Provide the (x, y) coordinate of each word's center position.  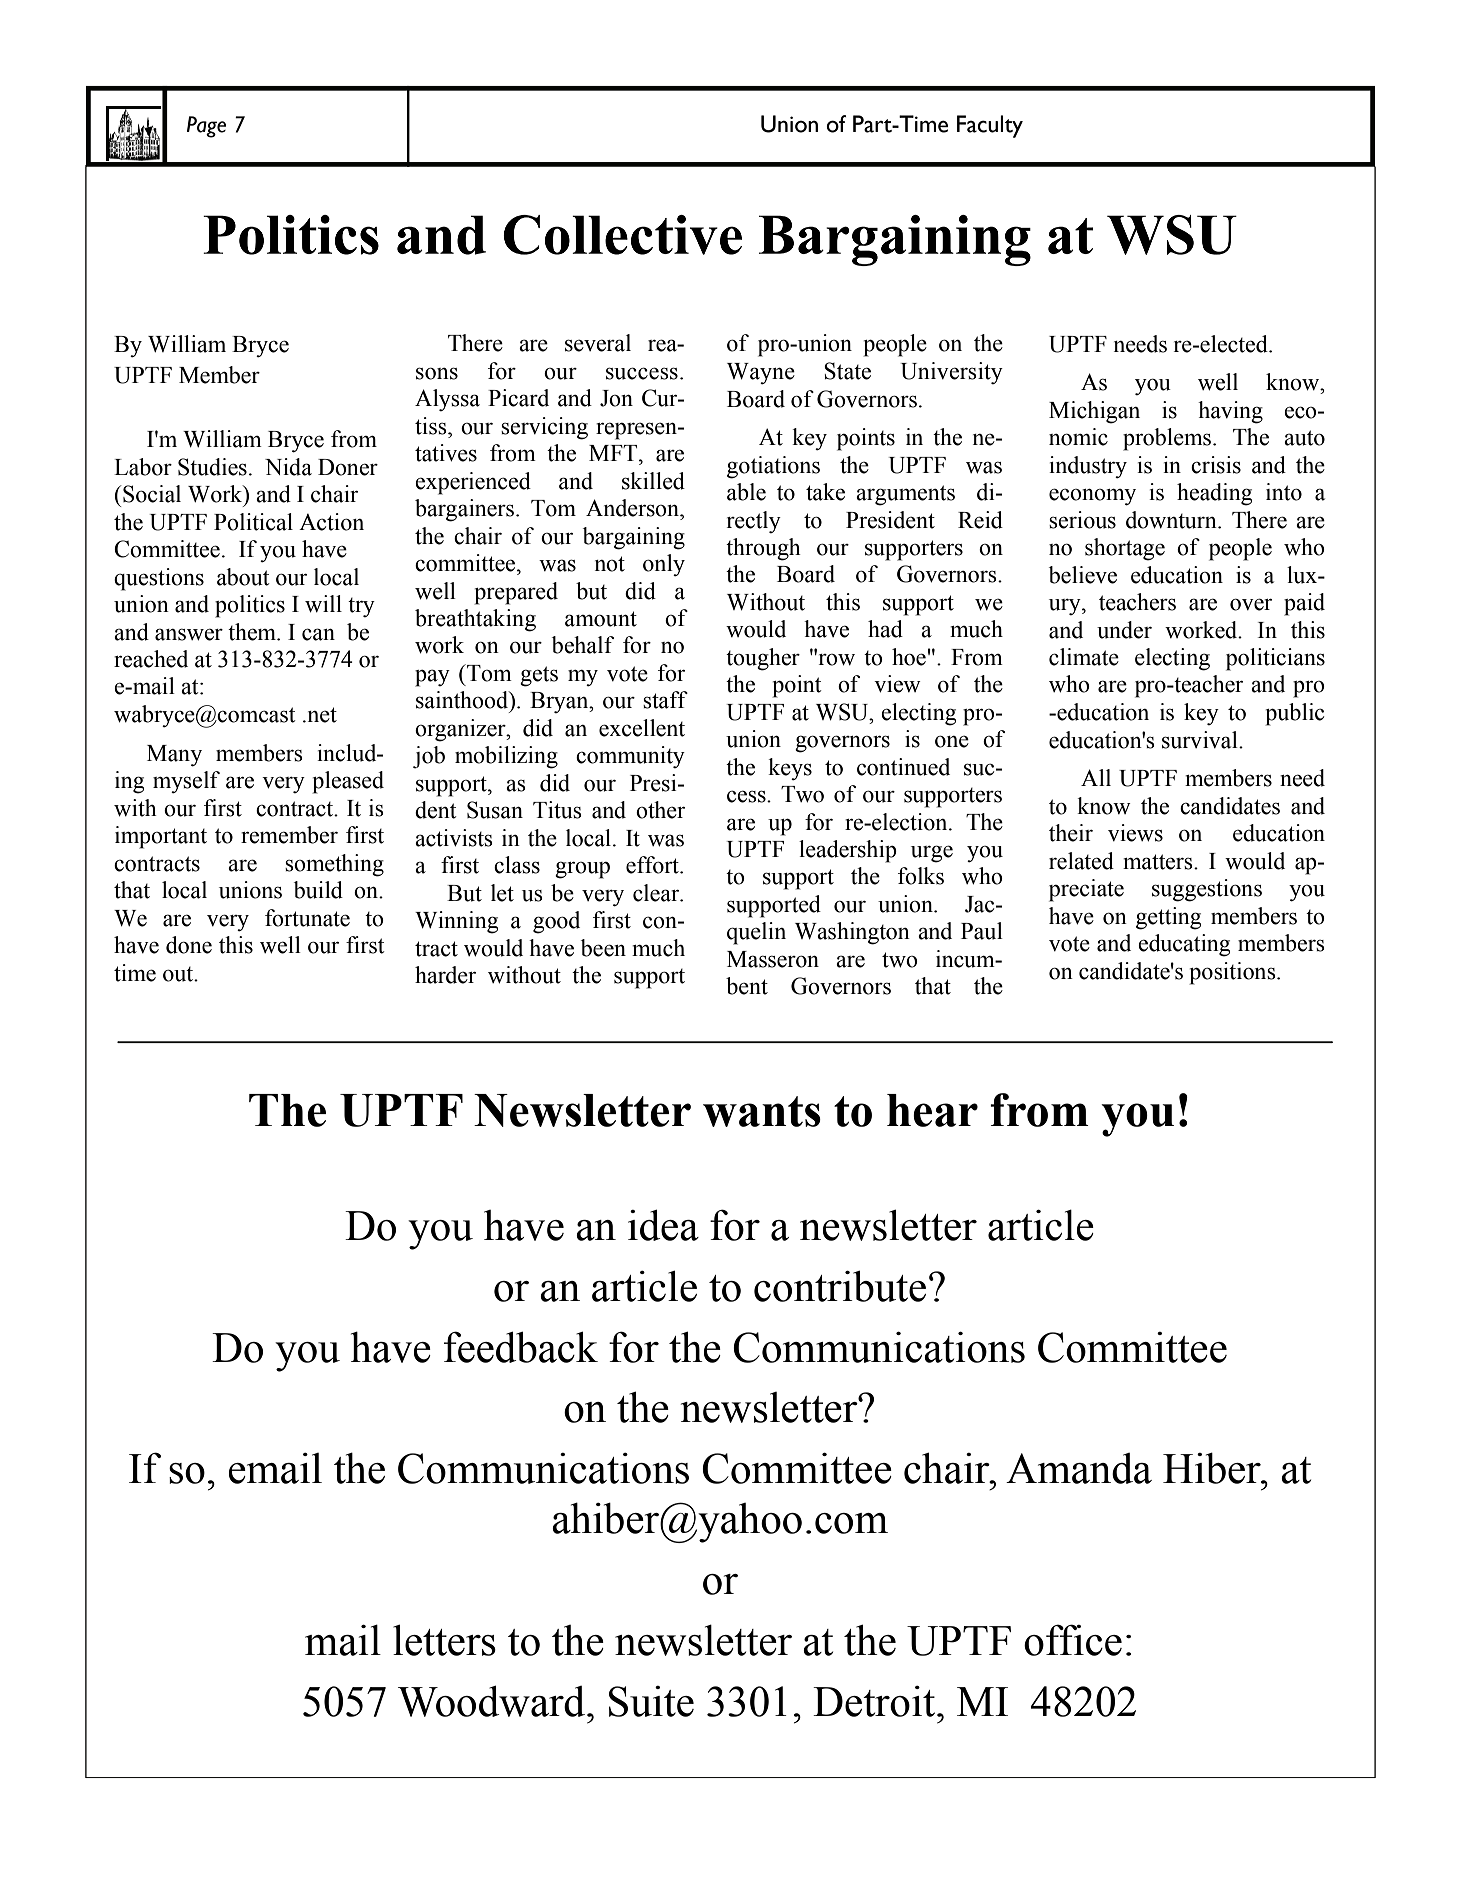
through (763, 549)
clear (657, 893)
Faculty (990, 126)
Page (206, 127)
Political (253, 522)
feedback (521, 1347)
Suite (651, 1701)
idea (663, 1225)
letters (444, 1640)
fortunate (307, 918)
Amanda (1079, 1468)
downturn (1172, 520)
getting (1168, 918)
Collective (622, 235)
